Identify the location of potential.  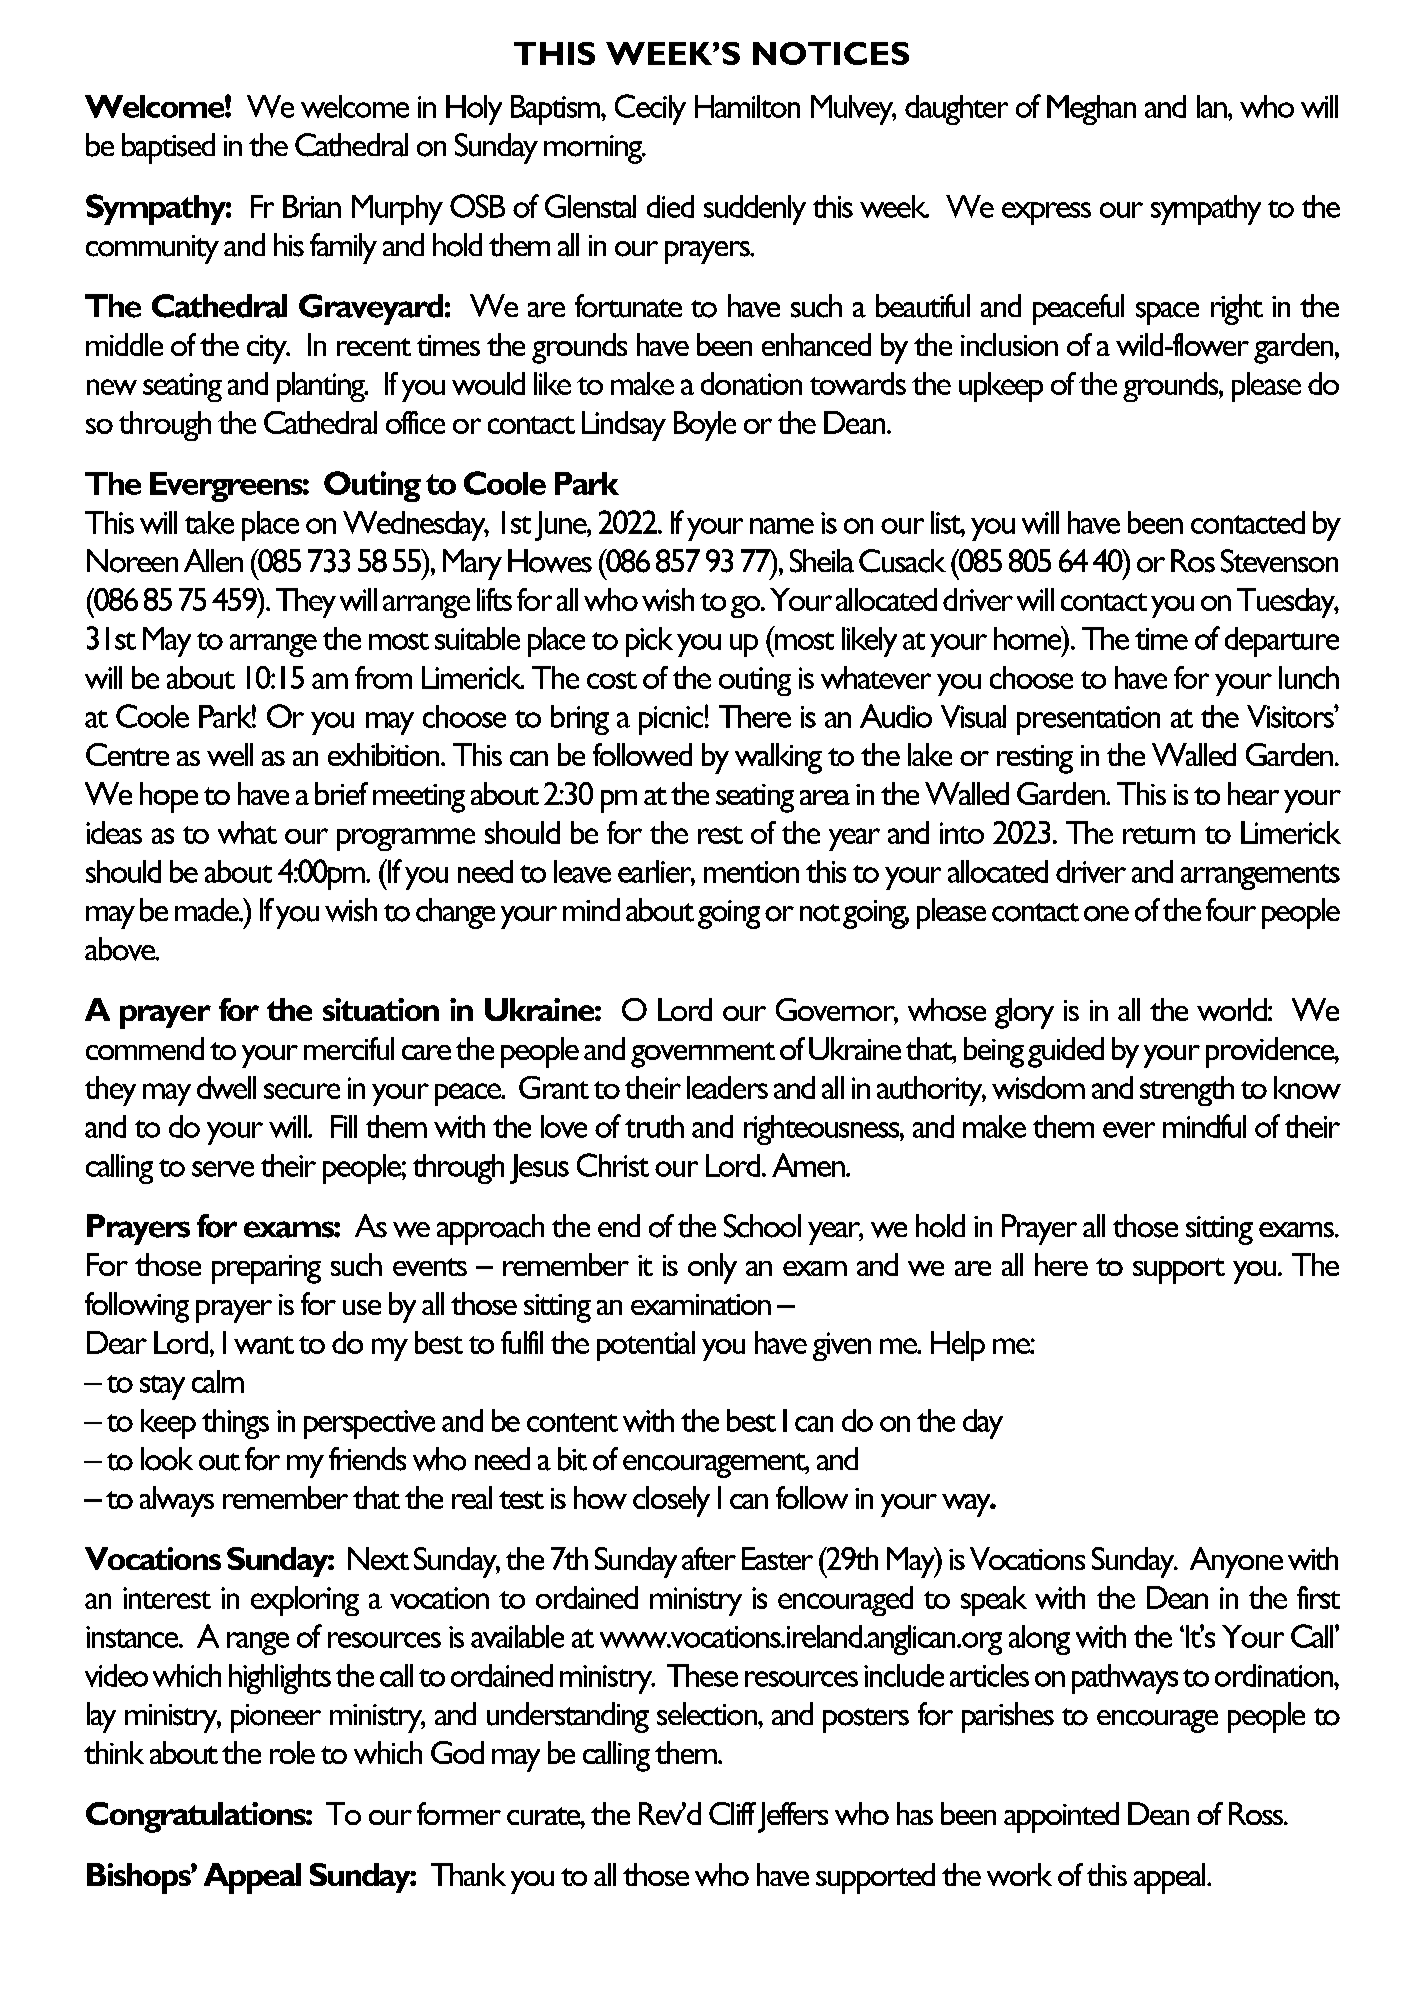
(646, 1346).
